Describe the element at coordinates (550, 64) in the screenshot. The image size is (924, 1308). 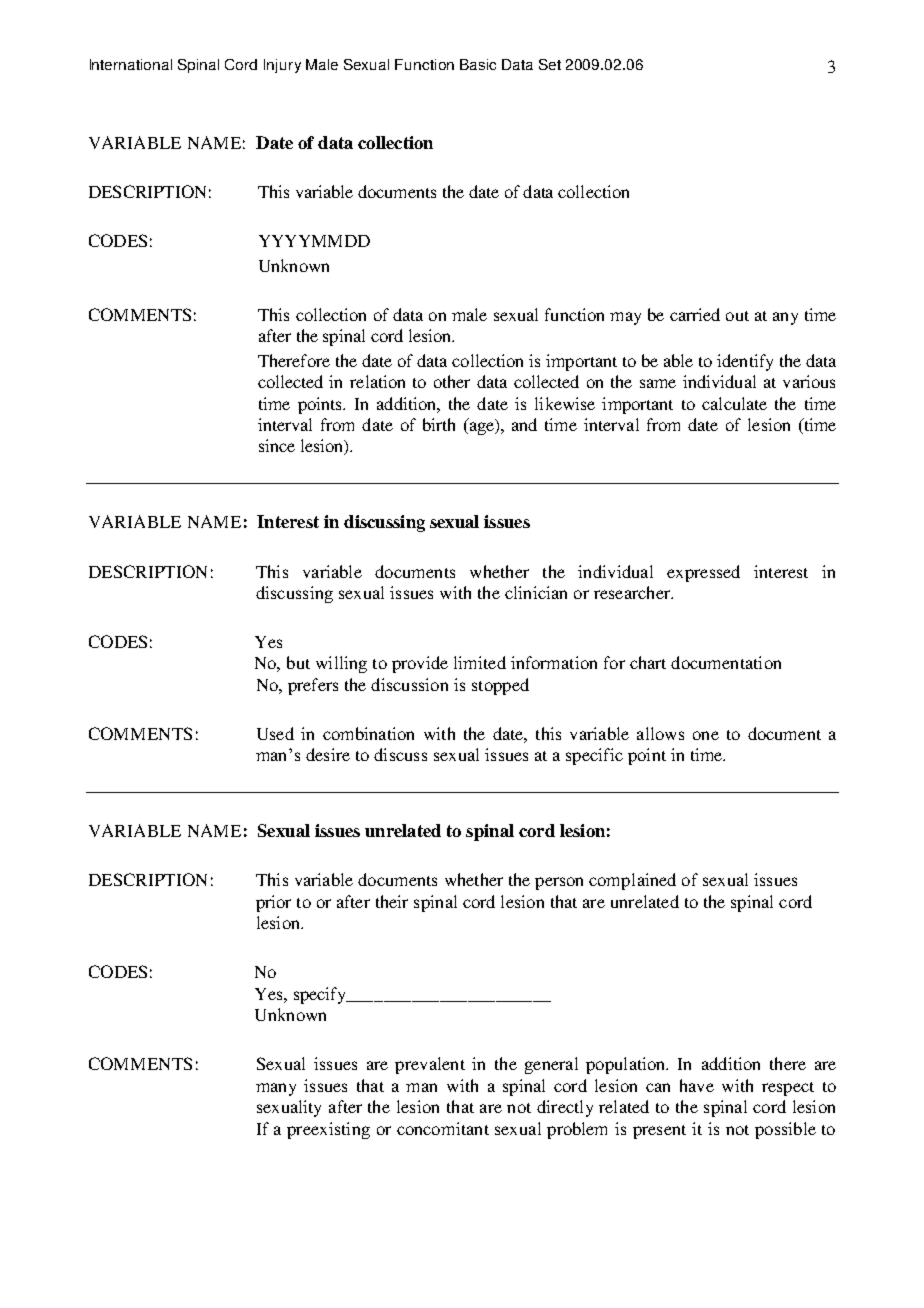
I see `Set` at that location.
